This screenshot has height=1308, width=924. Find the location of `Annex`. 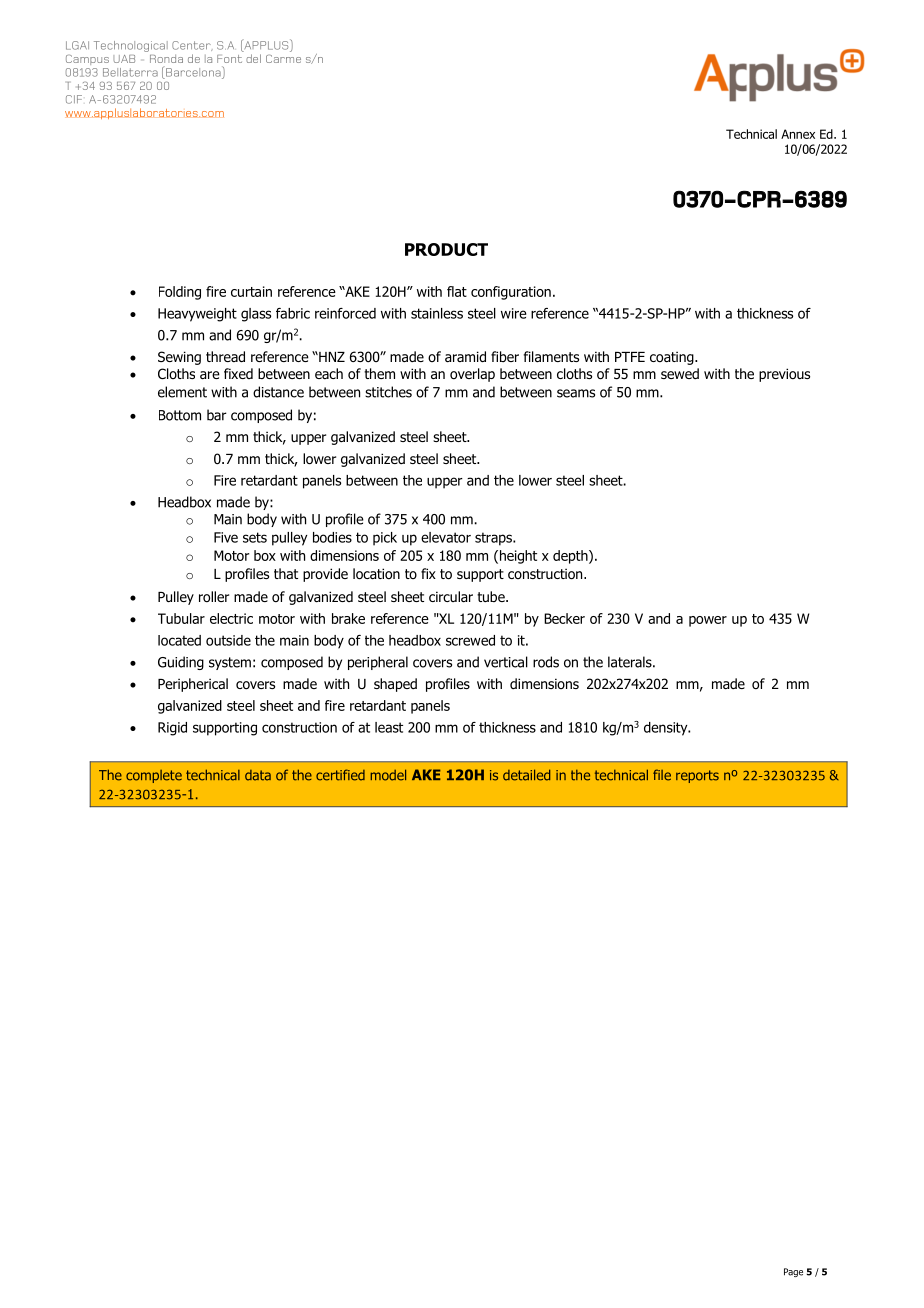

Annex is located at coordinates (798, 134).
